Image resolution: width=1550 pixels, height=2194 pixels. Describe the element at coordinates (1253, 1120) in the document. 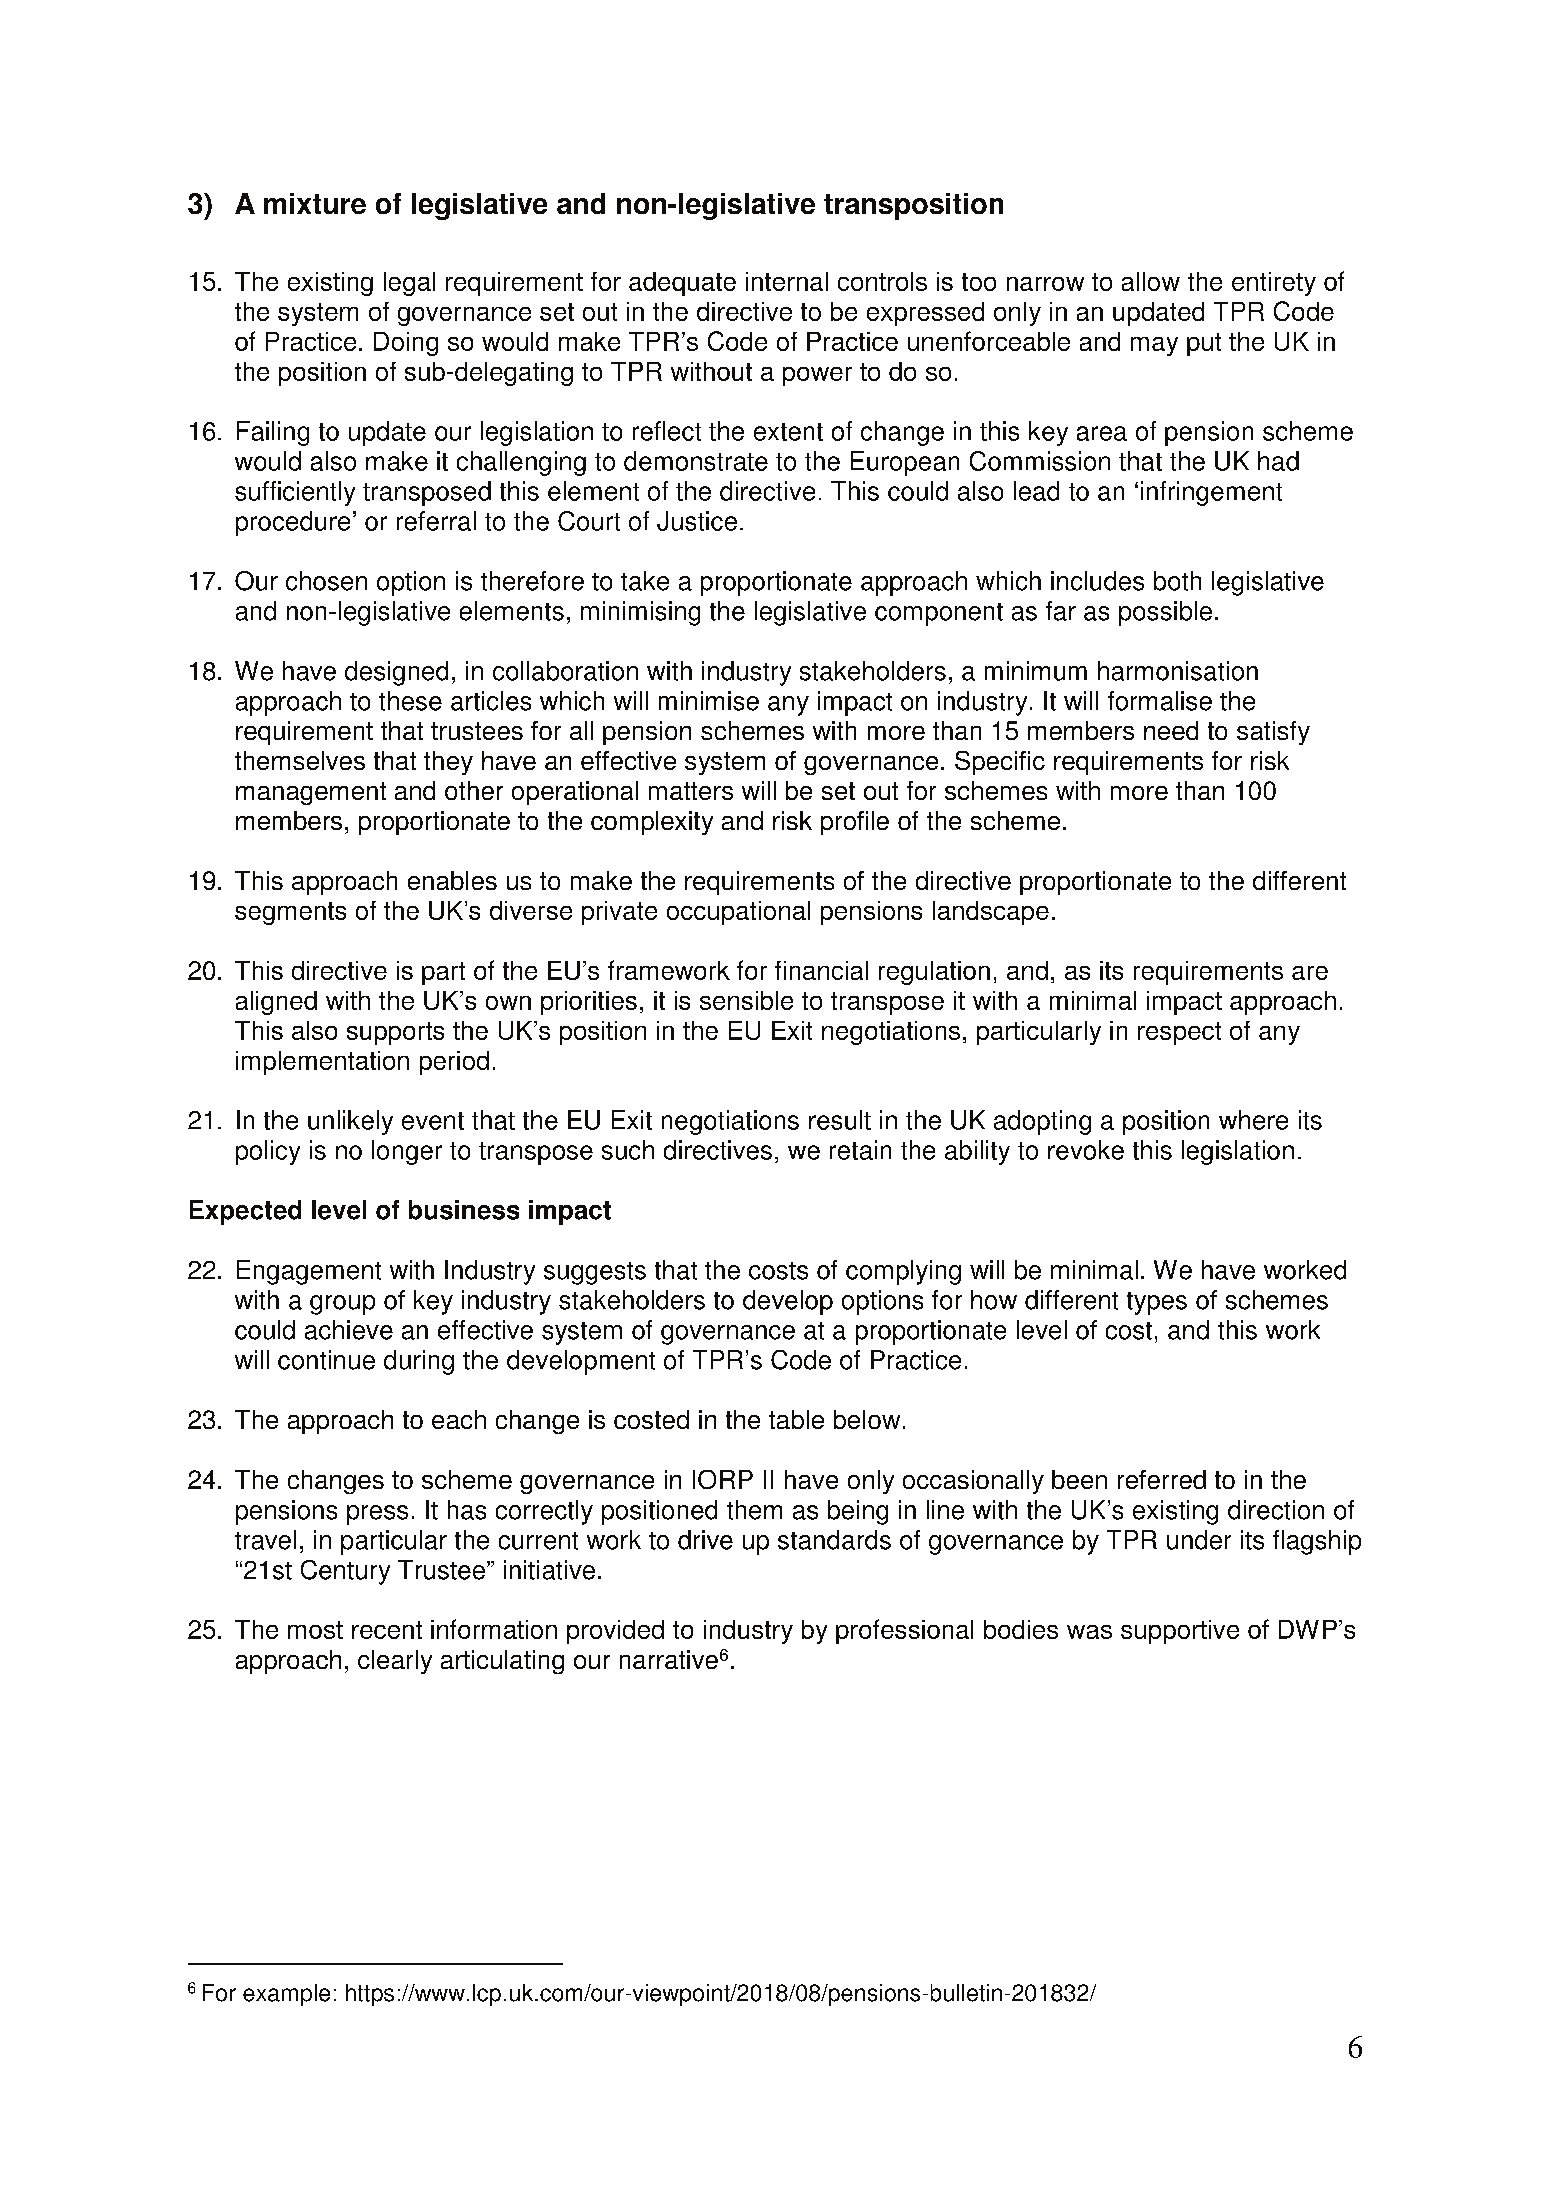

I see `where` at that location.
